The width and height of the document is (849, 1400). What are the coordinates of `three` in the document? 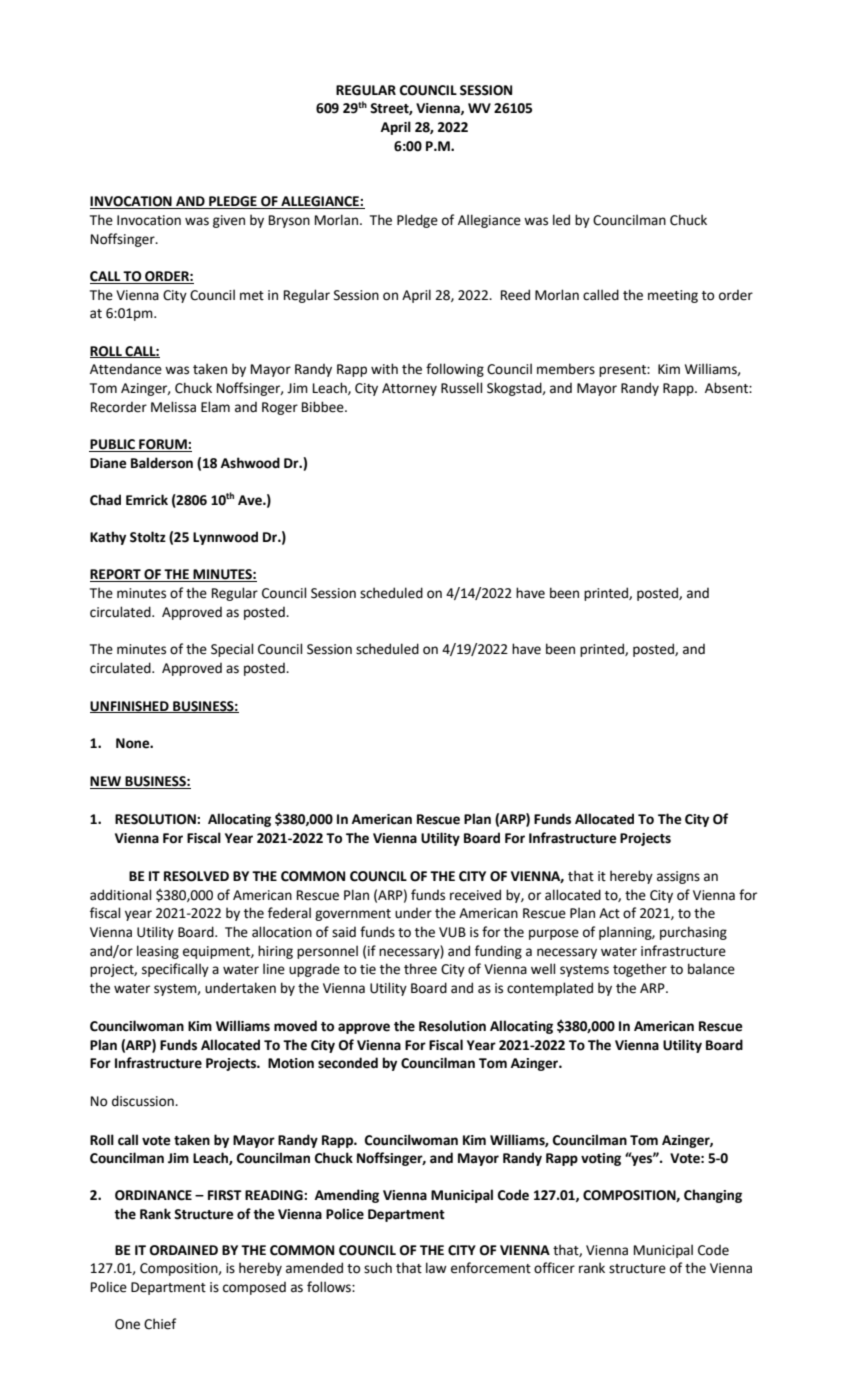 It's located at (420, 969).
